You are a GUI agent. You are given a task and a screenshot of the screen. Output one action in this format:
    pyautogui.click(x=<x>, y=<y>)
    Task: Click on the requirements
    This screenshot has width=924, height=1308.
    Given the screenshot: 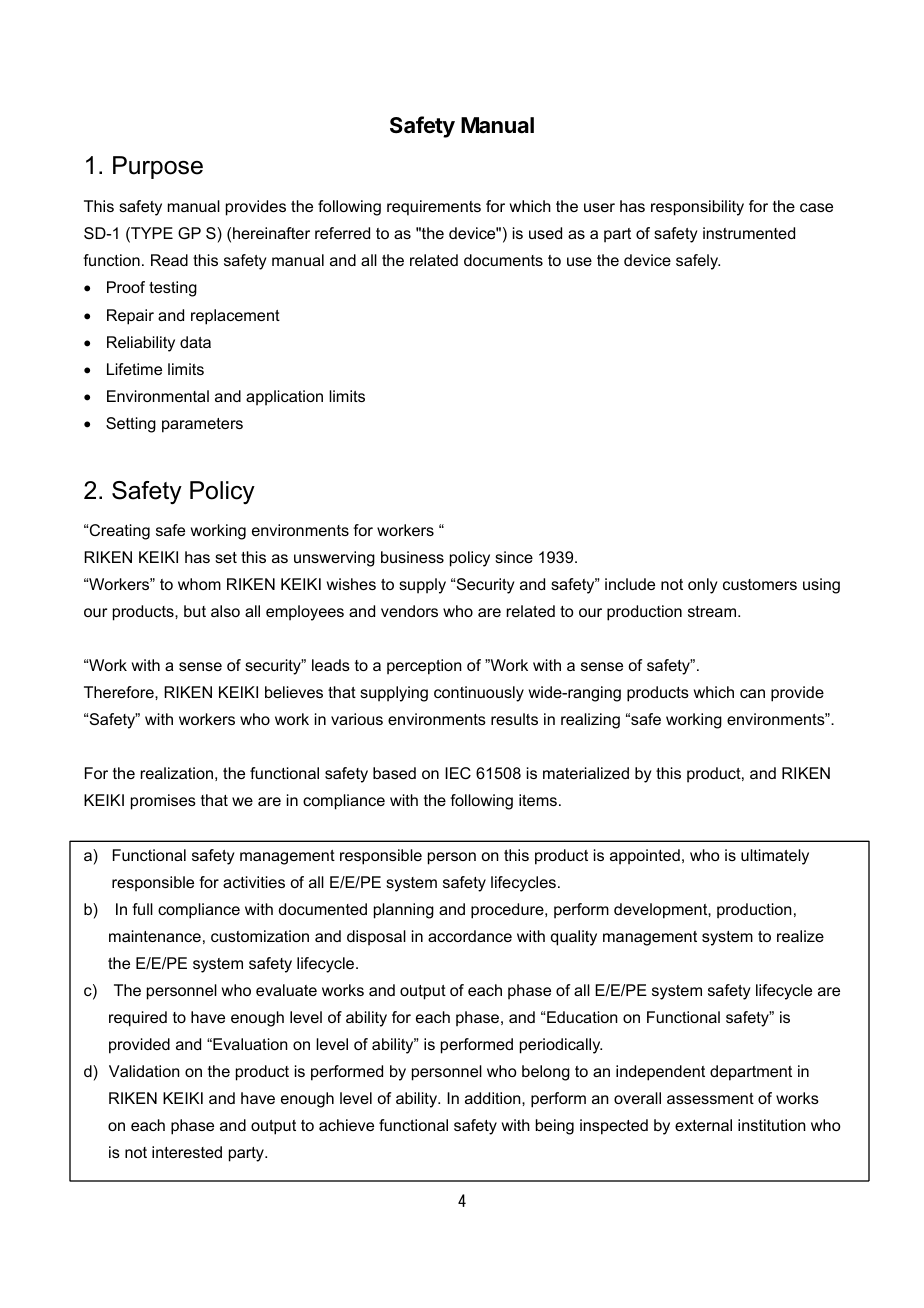 What is the action you would take?
    pyautogui.click(x=434, y=208)
